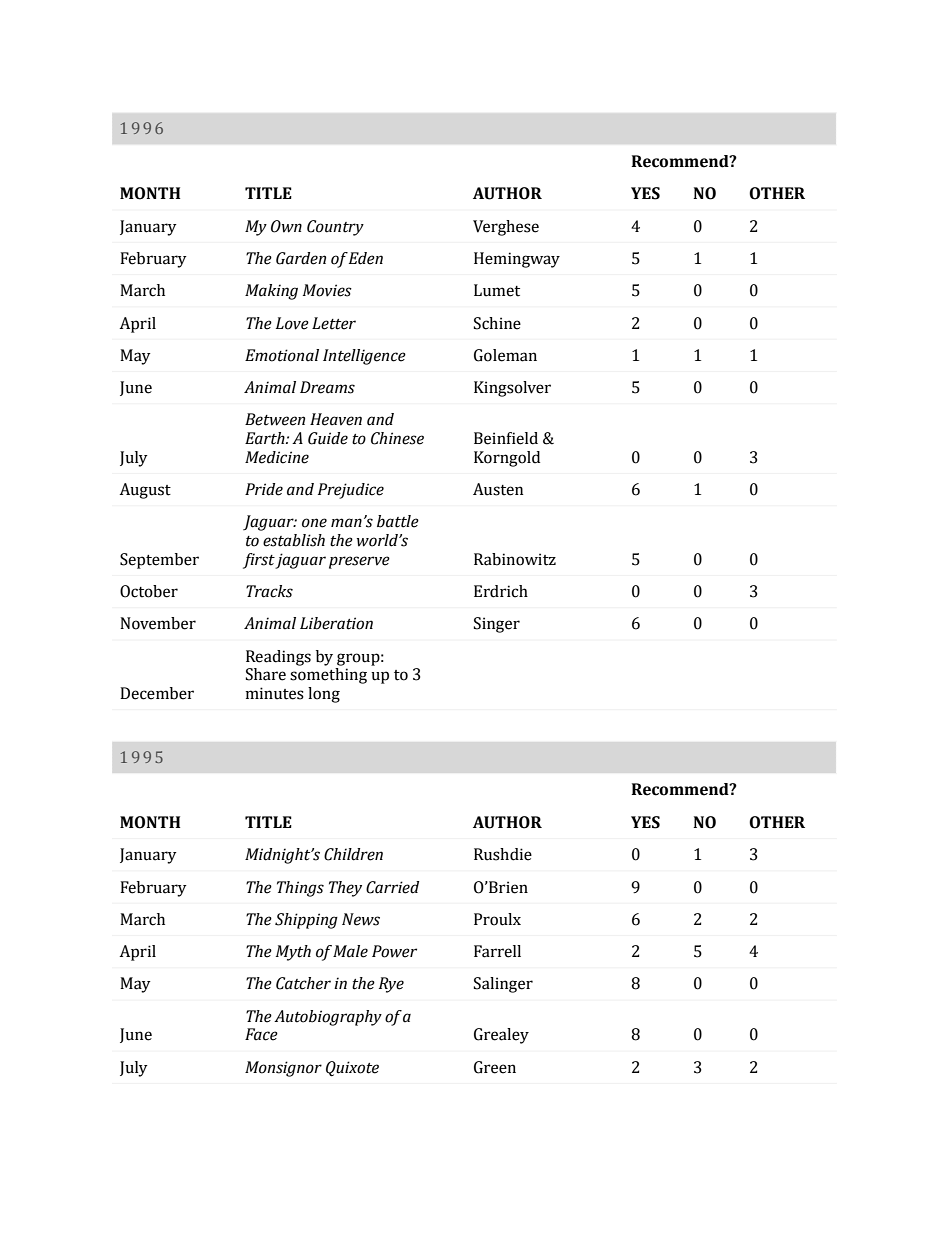  Describe the element at coordinates (158, 623) in the image. I see `November` at that location.
